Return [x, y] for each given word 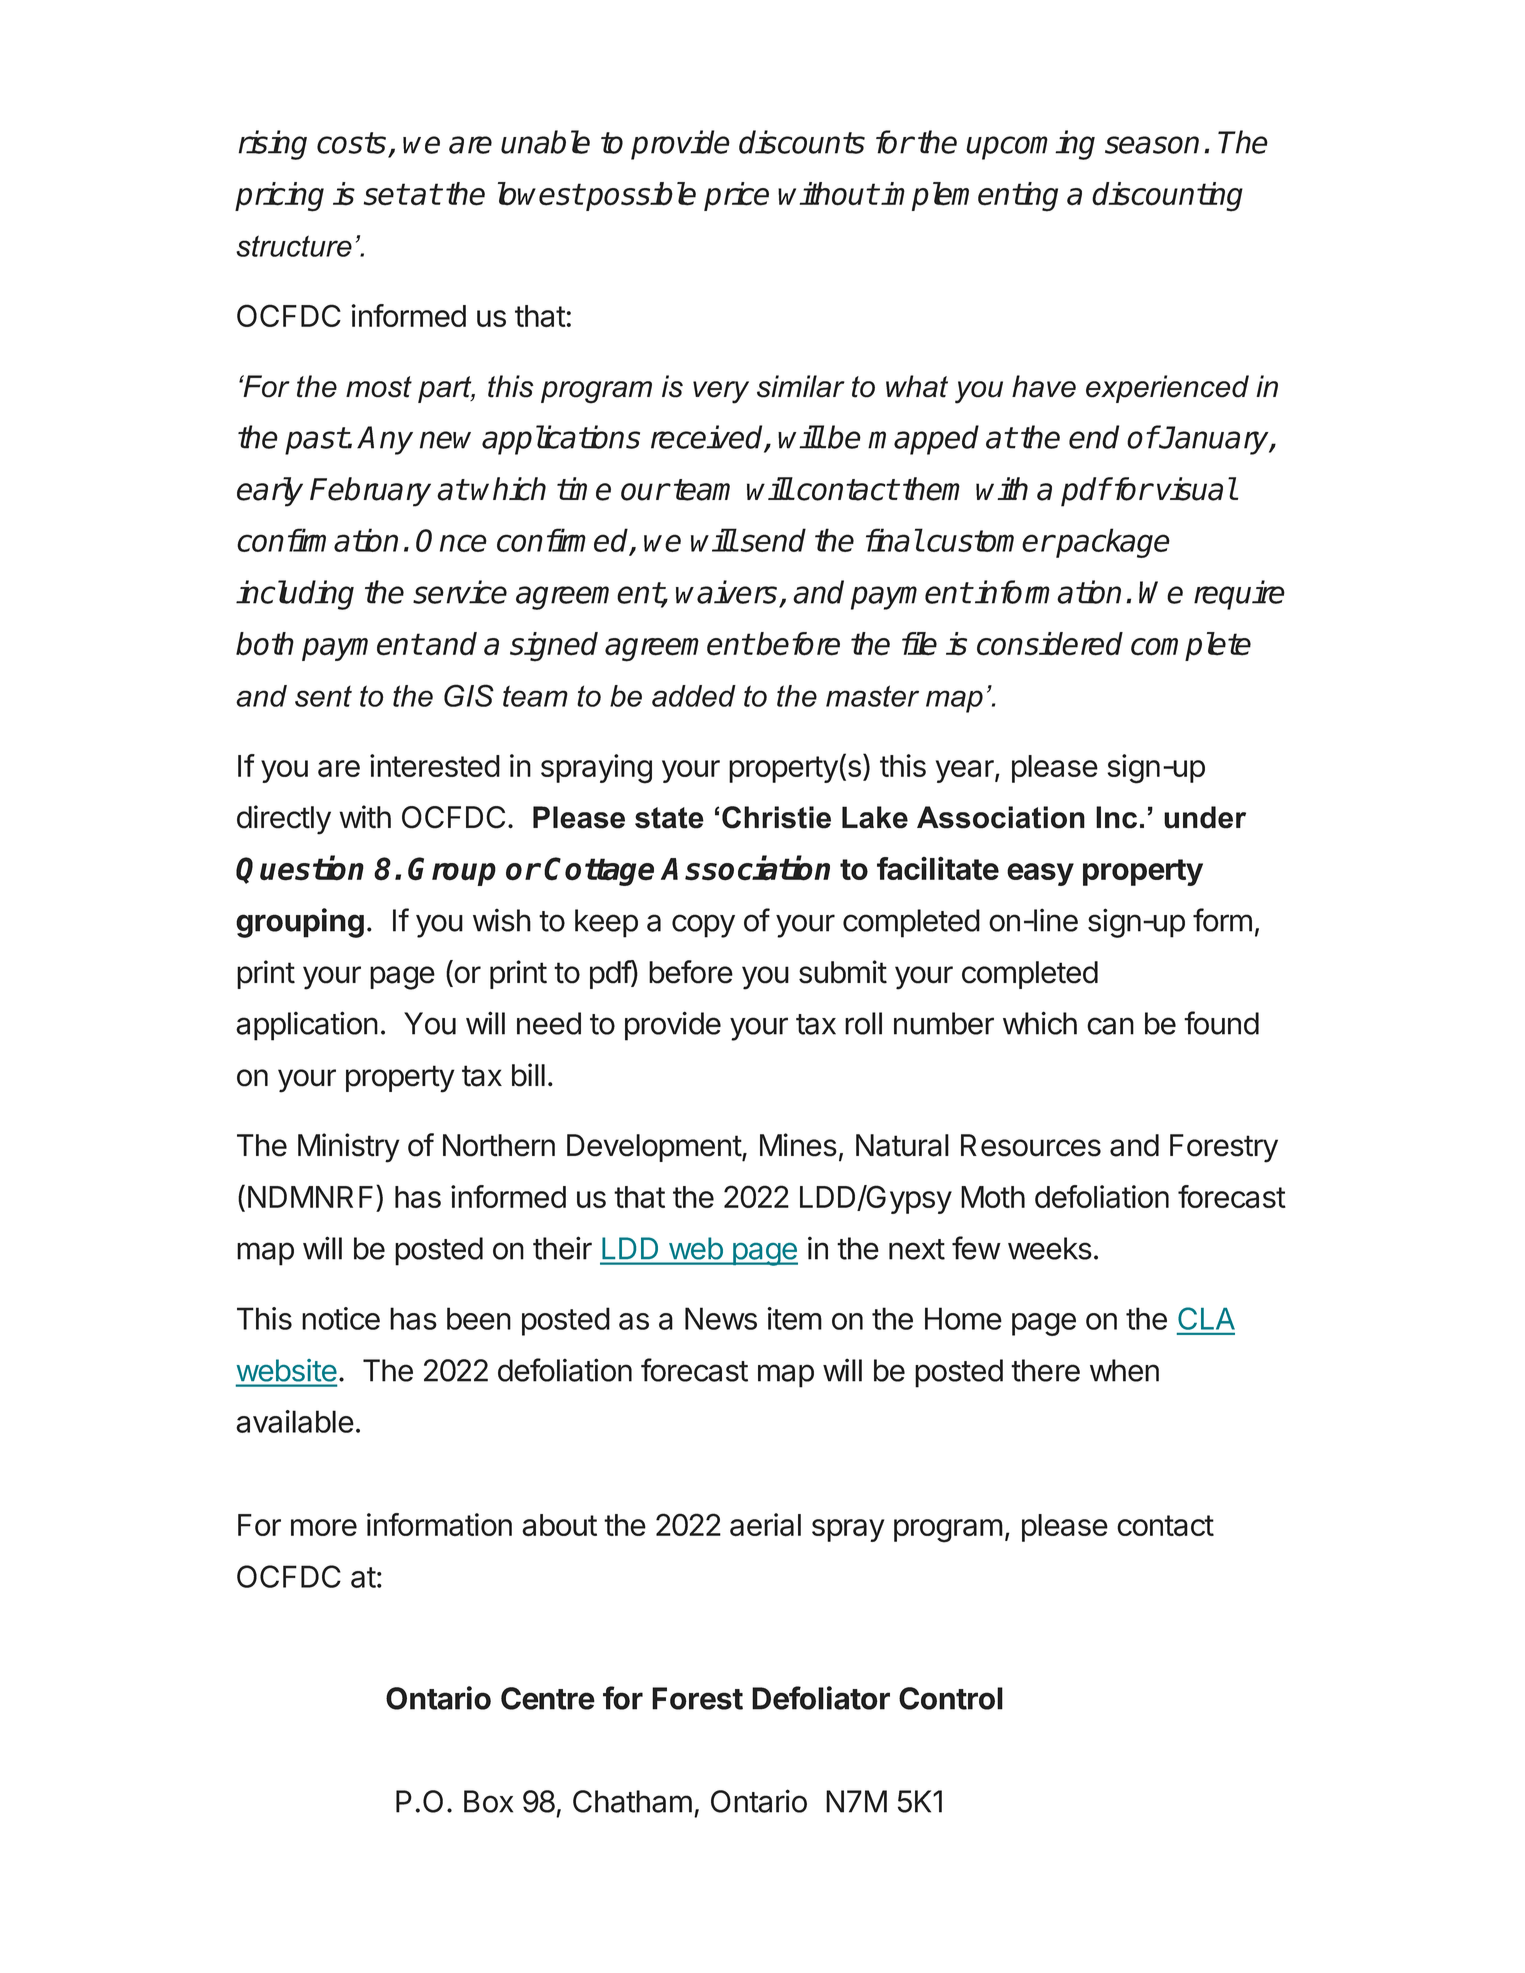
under [1205, 817]
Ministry [349, 1148]
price [736, 196]
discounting [1167, 197]
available [295, 1421]
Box [488, 1801]
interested [435, 765]
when [1124, 1370]
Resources [1031, 1145]
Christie [776, 817]
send [773, 540]
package [1112, 543]
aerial [765, 1524]
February [370, 492]
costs [351, 143]
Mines [798, 1145]
